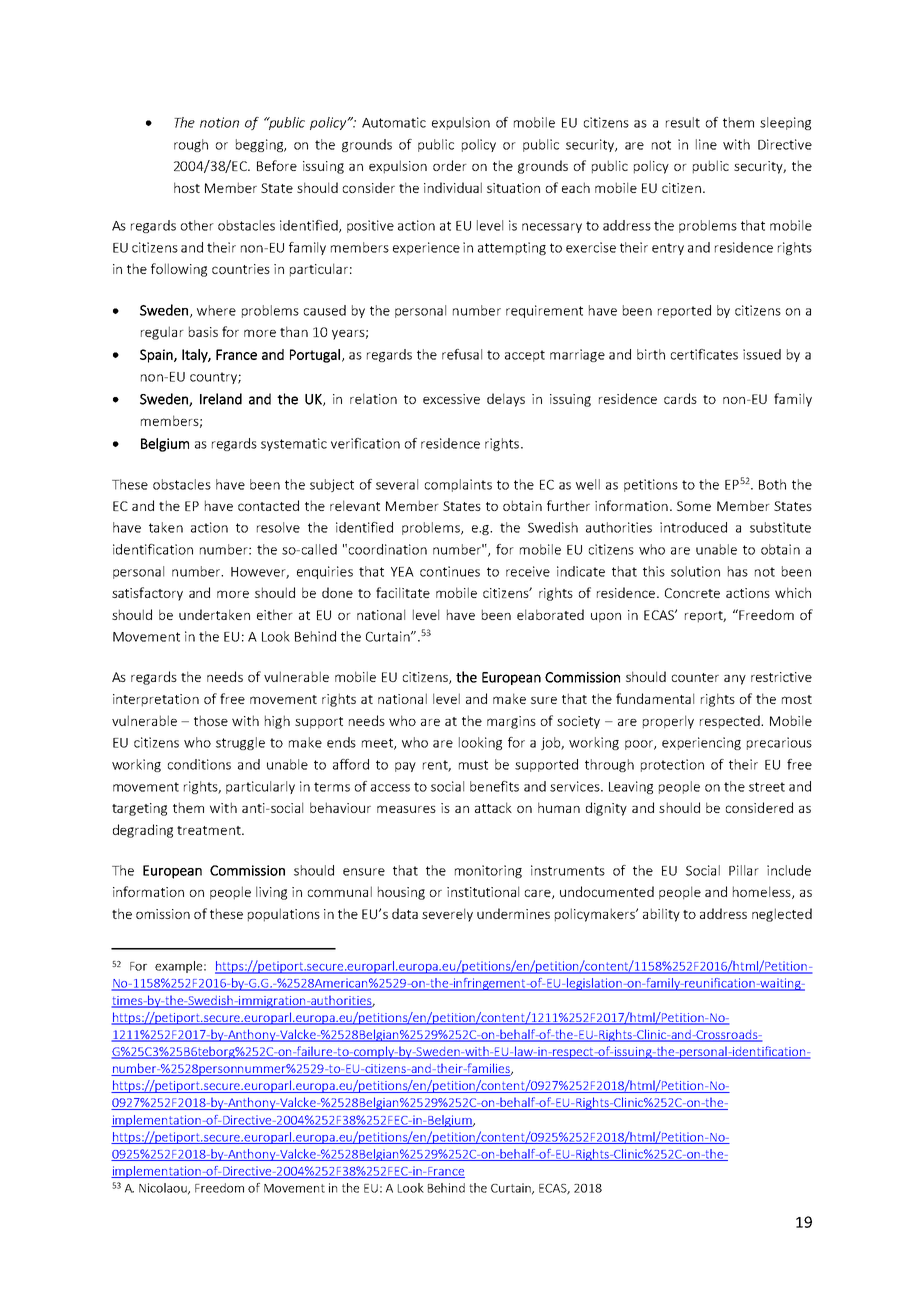 This document has height=1308, width=924. What do you see at coordinates (271, 893) in the document?
I see `living` at bounding box center [271, 893].
